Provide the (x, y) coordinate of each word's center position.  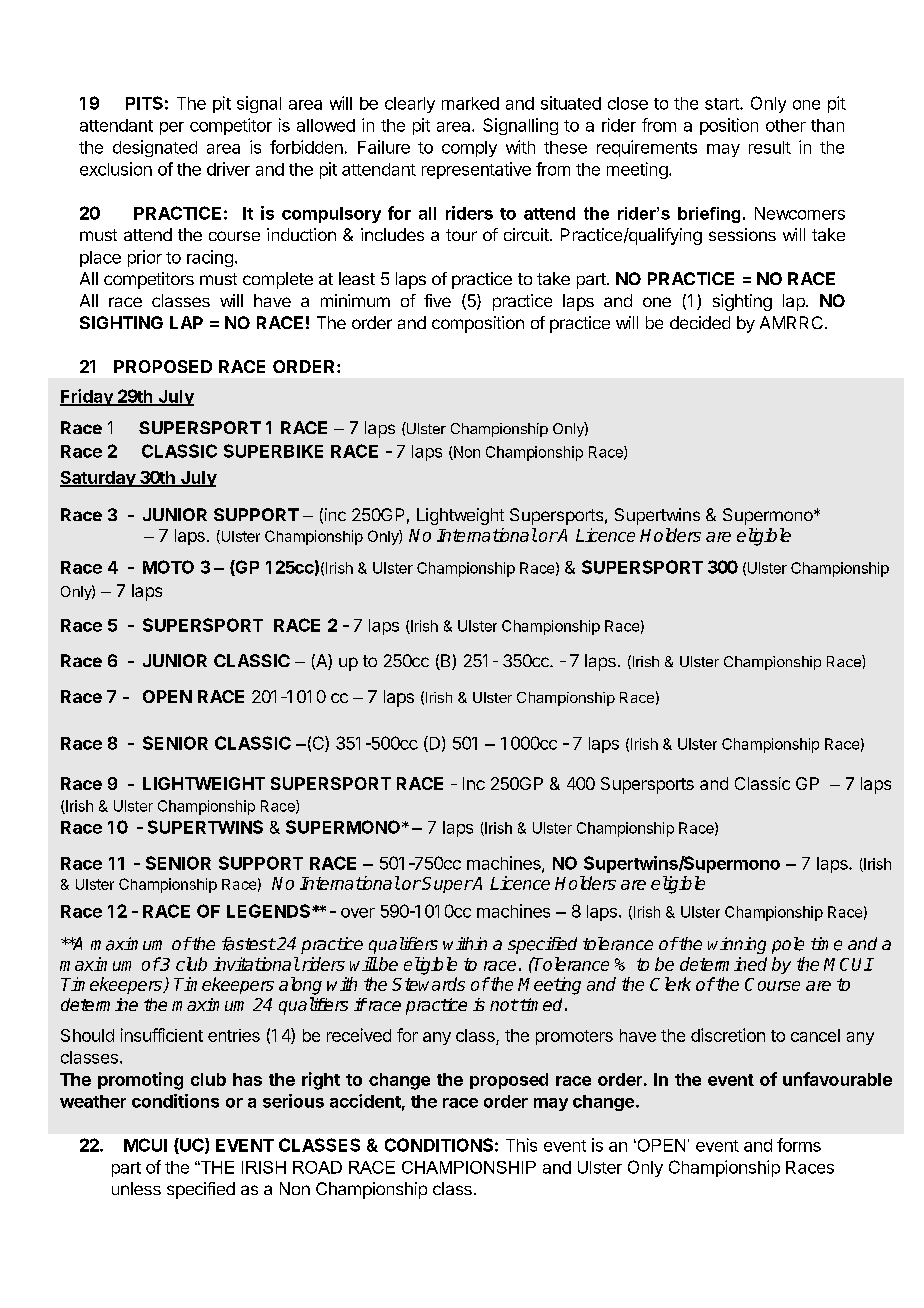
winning (737, 945)
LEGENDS (268, 911)
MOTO (168, 567)
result (770, 147)
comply (469, 149)
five (437, 300)
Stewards (428, 984)
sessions (742, 234)
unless (136, 1188)
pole (788, 945)
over (358, 913)
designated (155, 148)
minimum (355, 300)
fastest (249, 944)
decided (700, 322)
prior (145, 258)
